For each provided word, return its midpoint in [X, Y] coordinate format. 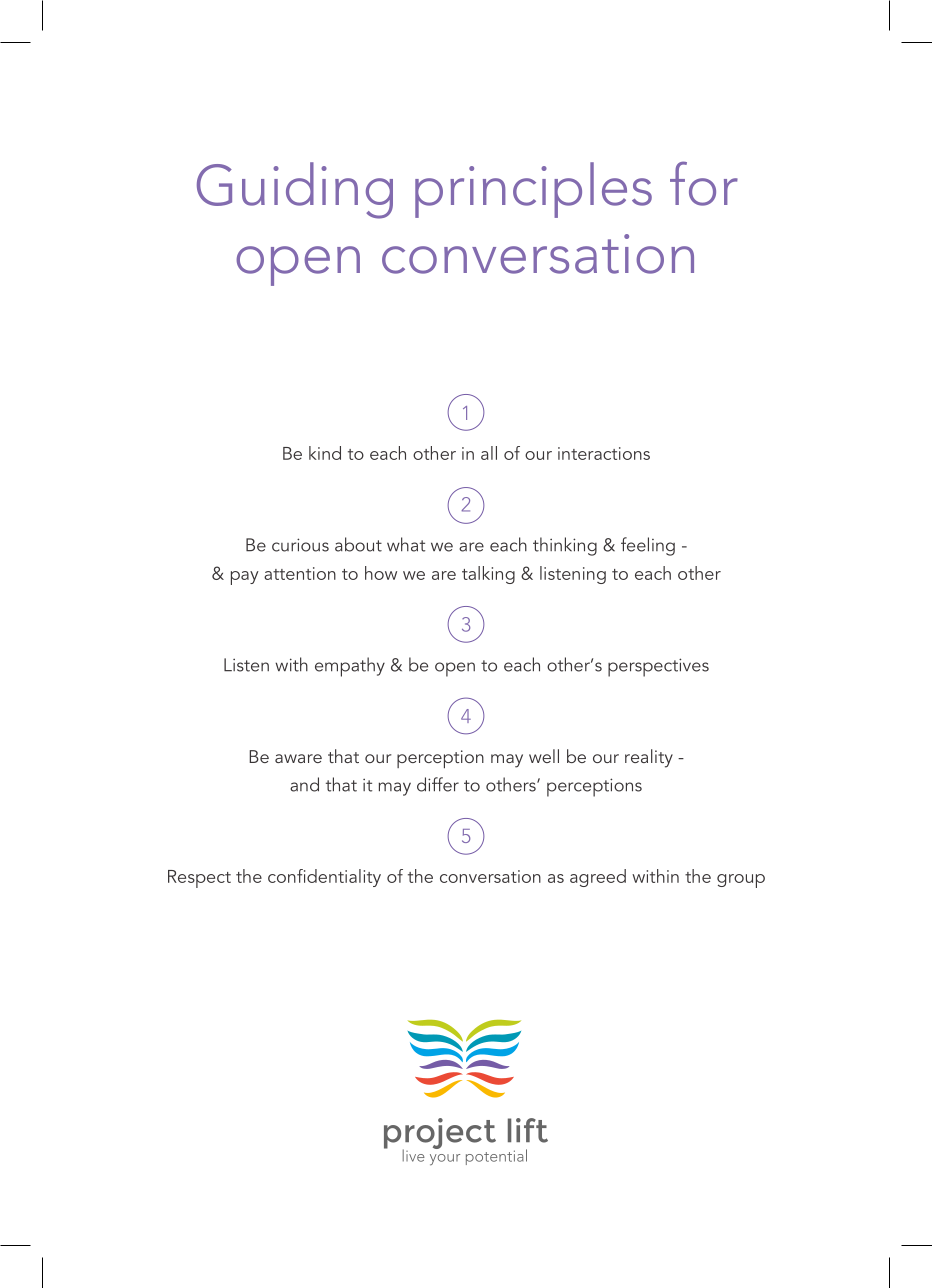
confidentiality [324, 878]
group [741, 881]
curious [300, 545]
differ [438, 784]
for [704, 183]
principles [533, 190]
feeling [648, 546]
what [406, 544]
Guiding [295, 190]
